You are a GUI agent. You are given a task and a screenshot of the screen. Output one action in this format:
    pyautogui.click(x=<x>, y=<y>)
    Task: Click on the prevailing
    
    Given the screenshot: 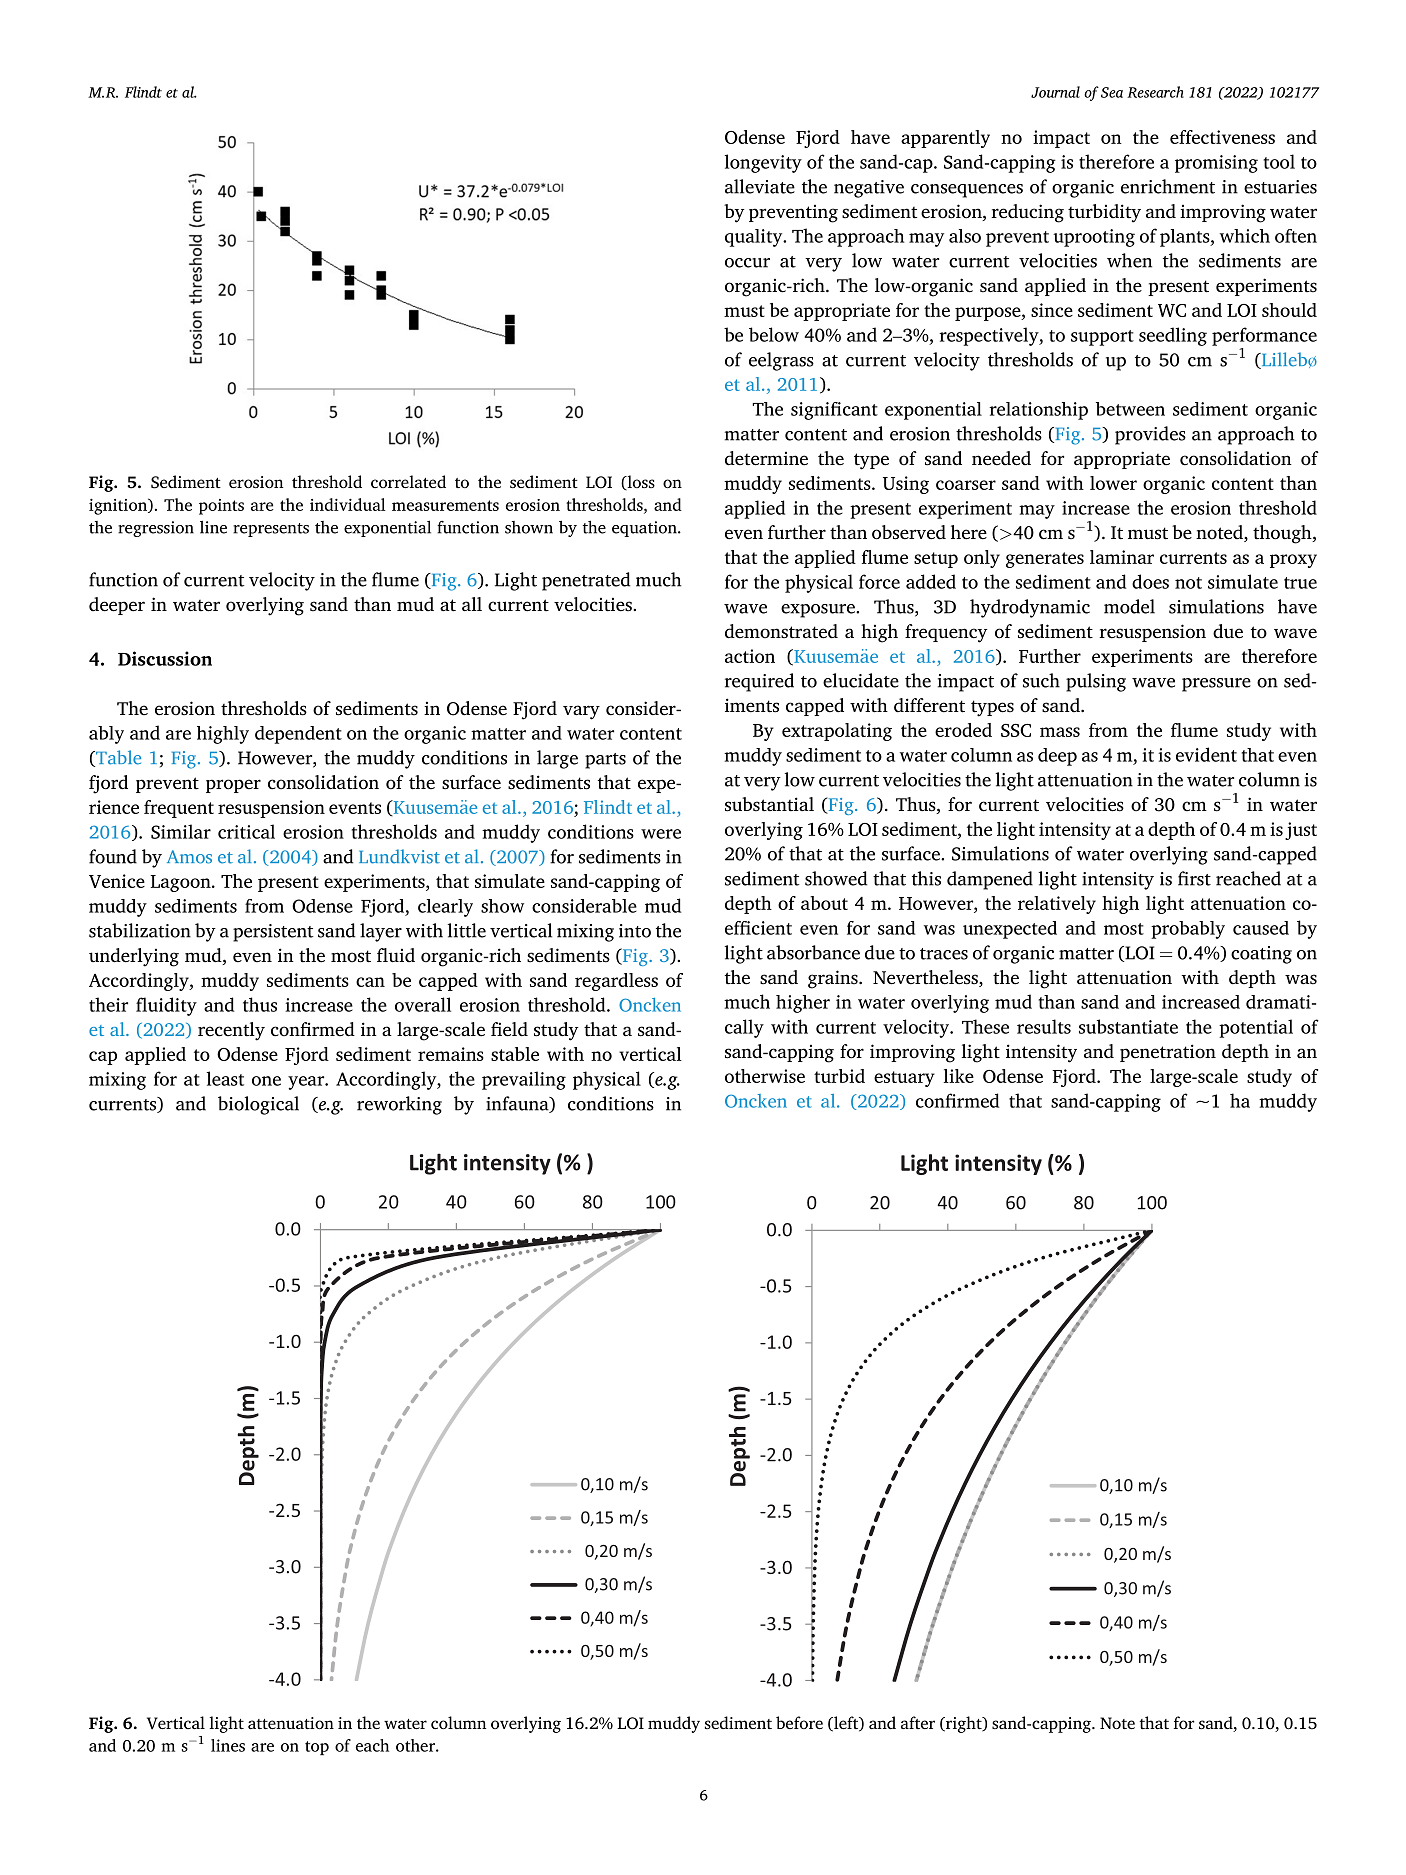 What is the action you would take?
    pyautogui.click(x=524, y=1080)
